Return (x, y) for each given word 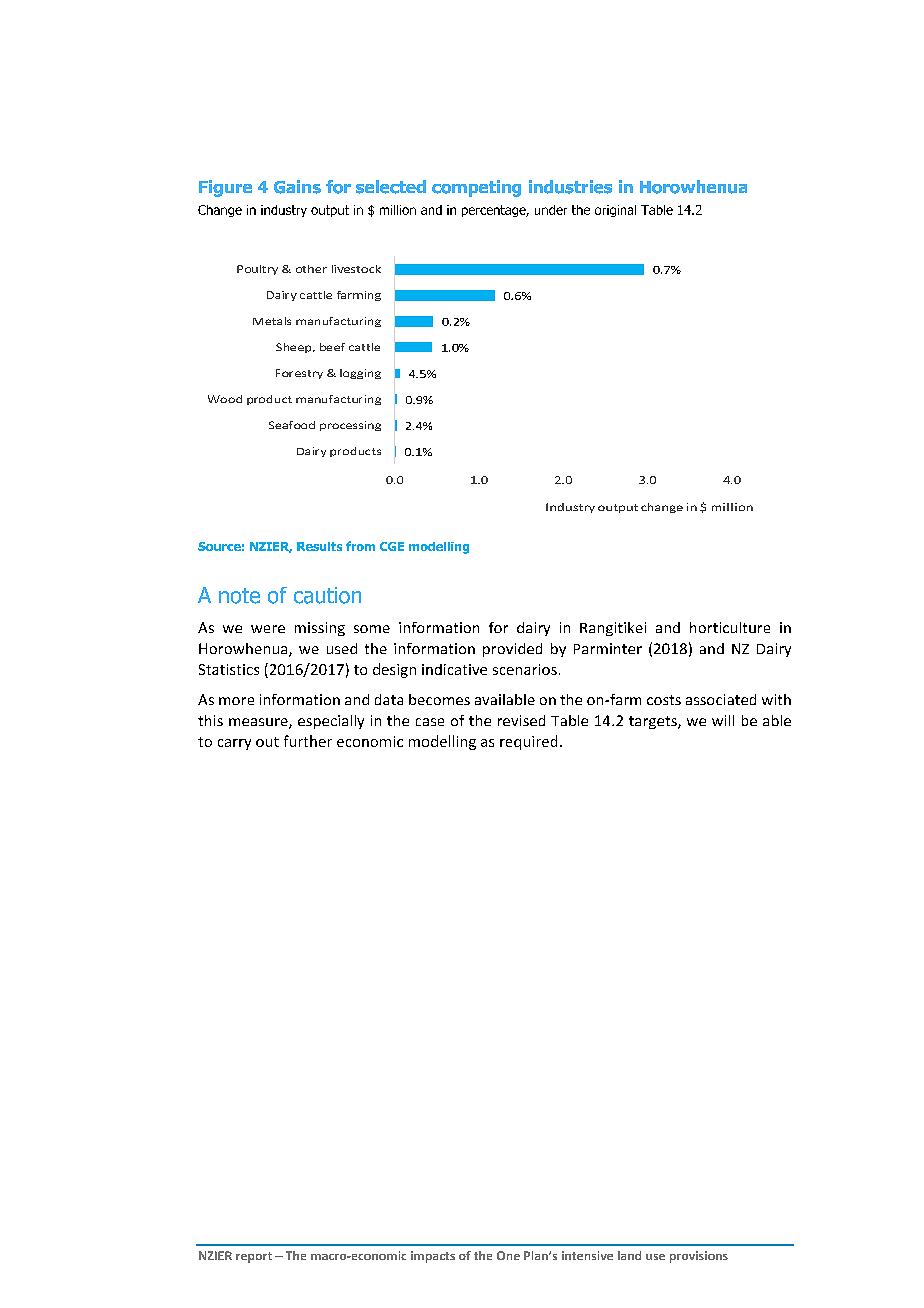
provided (512, 650)
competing (476, 188)
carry (234, 744)
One (508, 1255)
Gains (297, 187)
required (528, 742)
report (254, 1257)
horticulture (730, 627)
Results (319, 546)
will (723, 720)
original (615, 211)
